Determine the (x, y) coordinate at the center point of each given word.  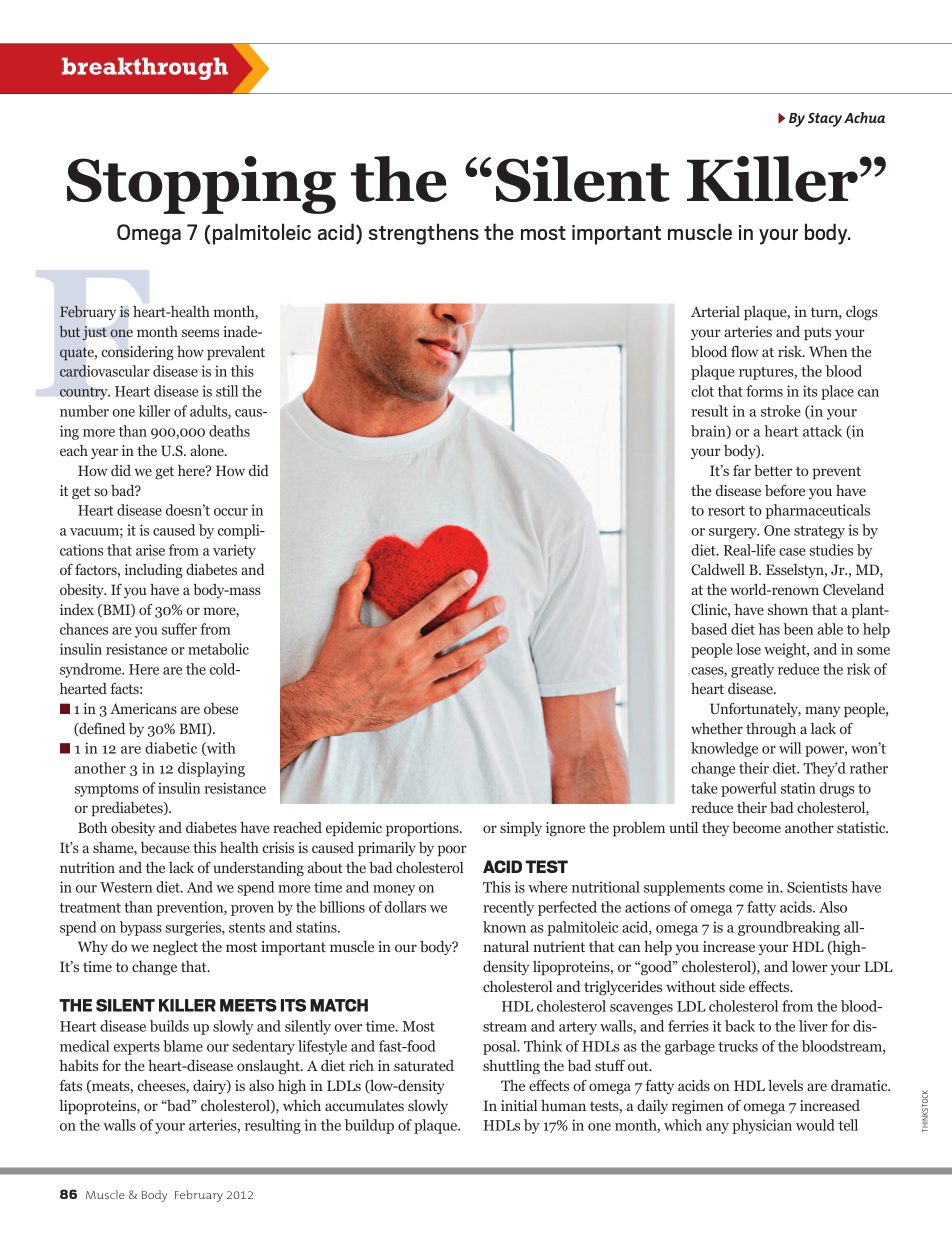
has (769, 629)
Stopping (201, 185)
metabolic (218, 649)
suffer (179, 629)
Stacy (825, 120)
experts (137, 1048)
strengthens (423, 234)
